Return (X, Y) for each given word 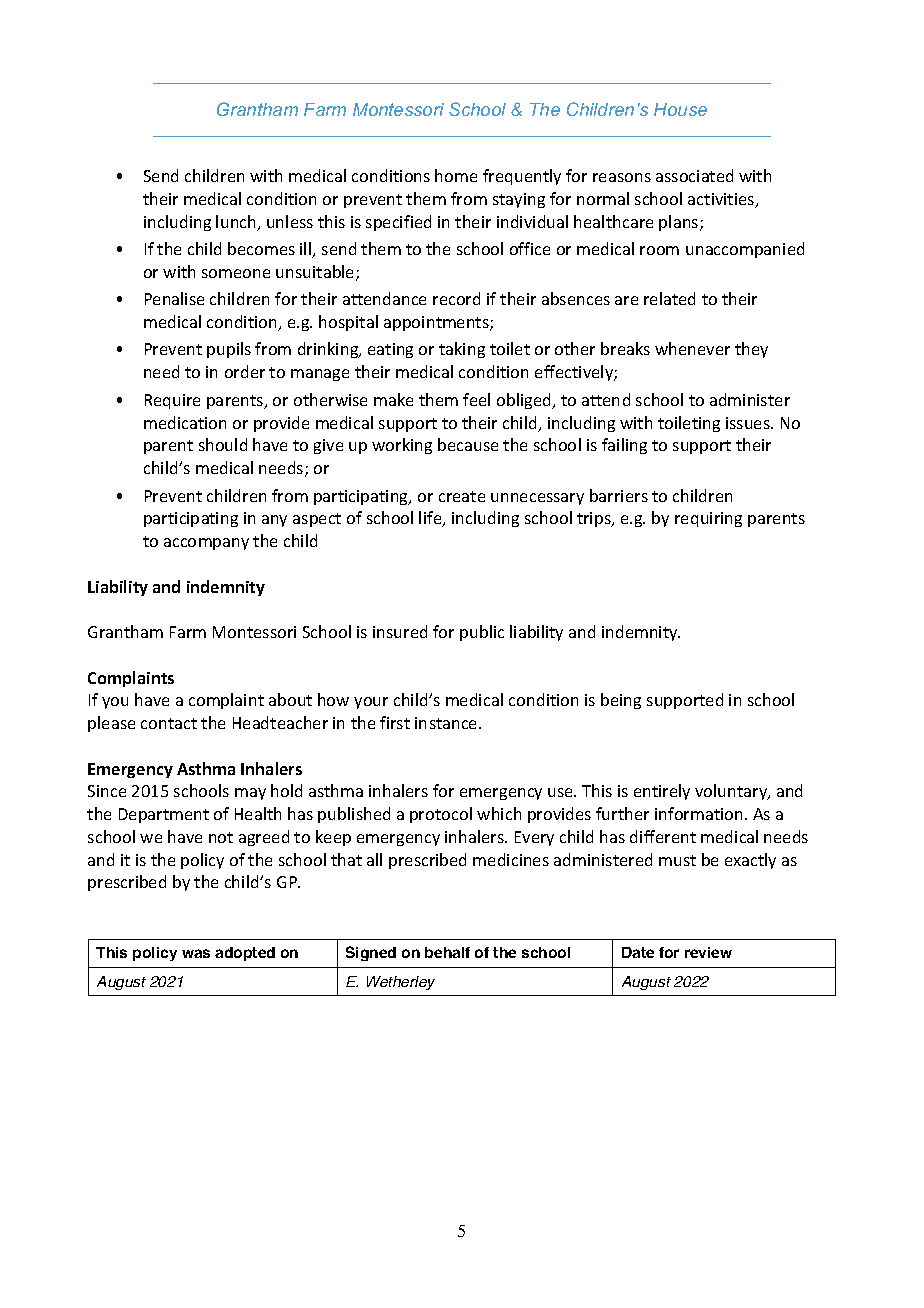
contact (169, 723)
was (196, 953)
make (393, 399)
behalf (447, 952)
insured (400, 631)
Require (172, 401)
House (680, 109)
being (621, 701)
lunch (237, 223)
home (456, 175)
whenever (692, 348)
